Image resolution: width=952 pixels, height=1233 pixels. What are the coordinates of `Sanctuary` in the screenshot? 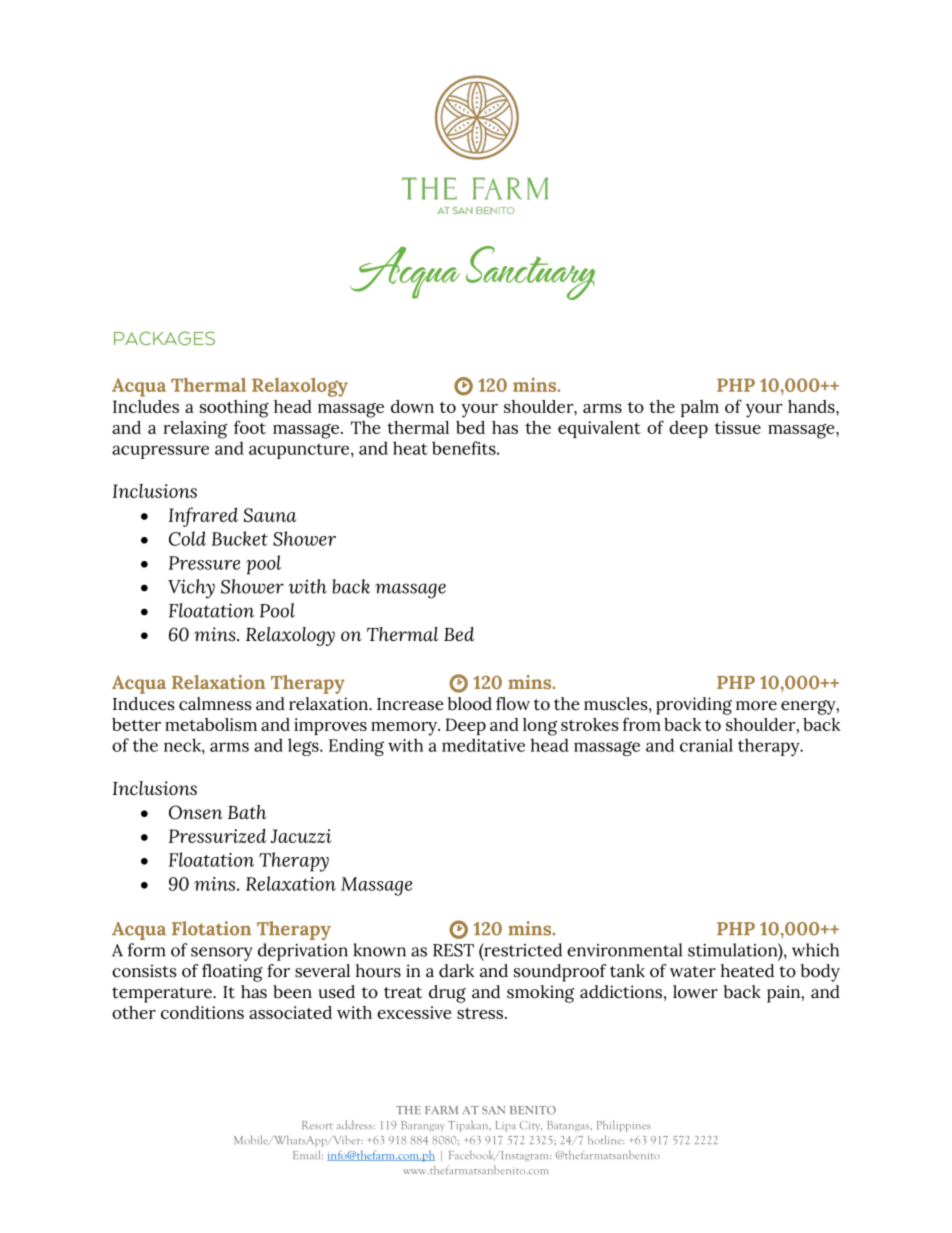 It's located at (530, 273).
